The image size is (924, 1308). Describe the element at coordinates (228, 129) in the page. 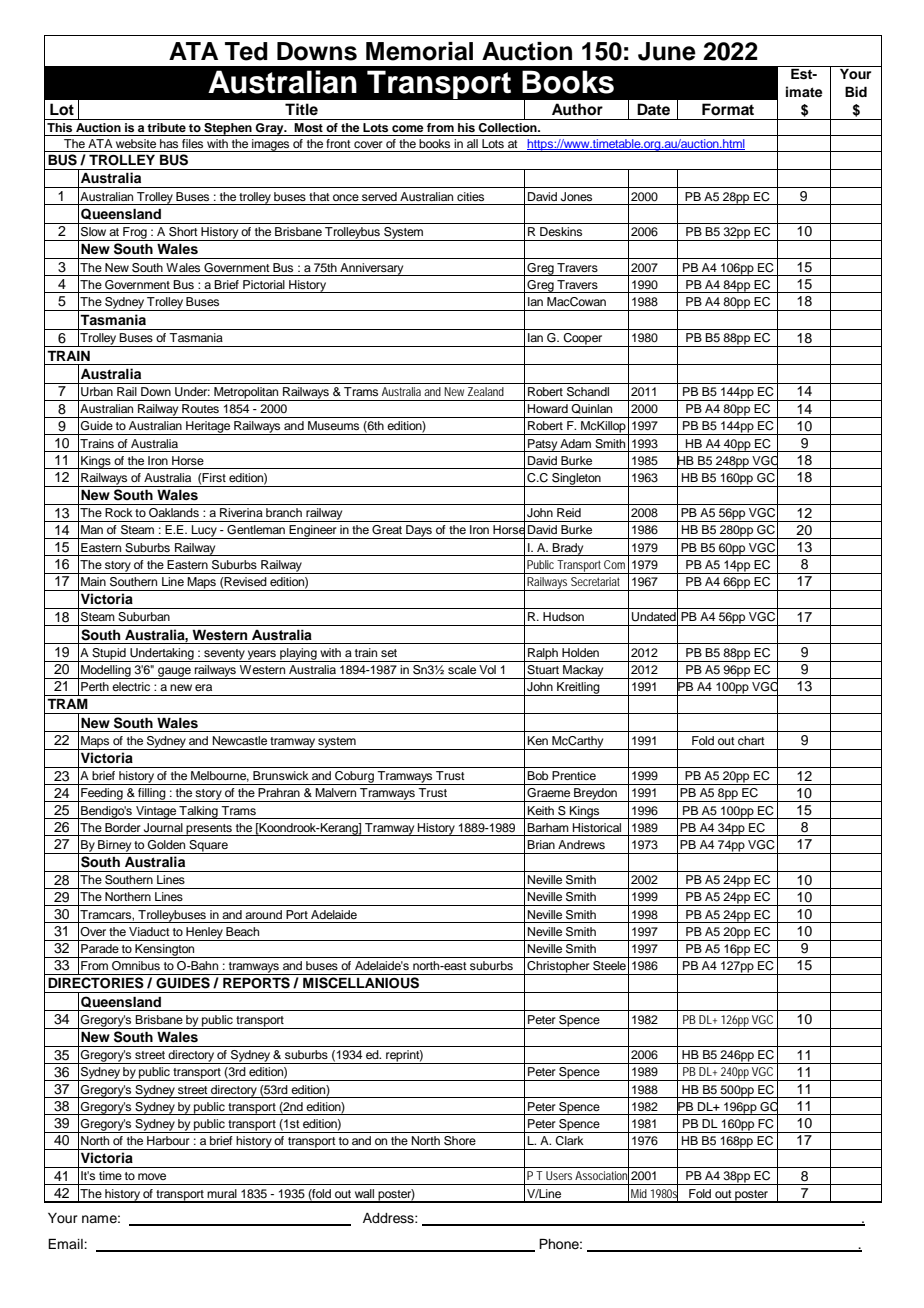

I see `Stephen` at that location.
